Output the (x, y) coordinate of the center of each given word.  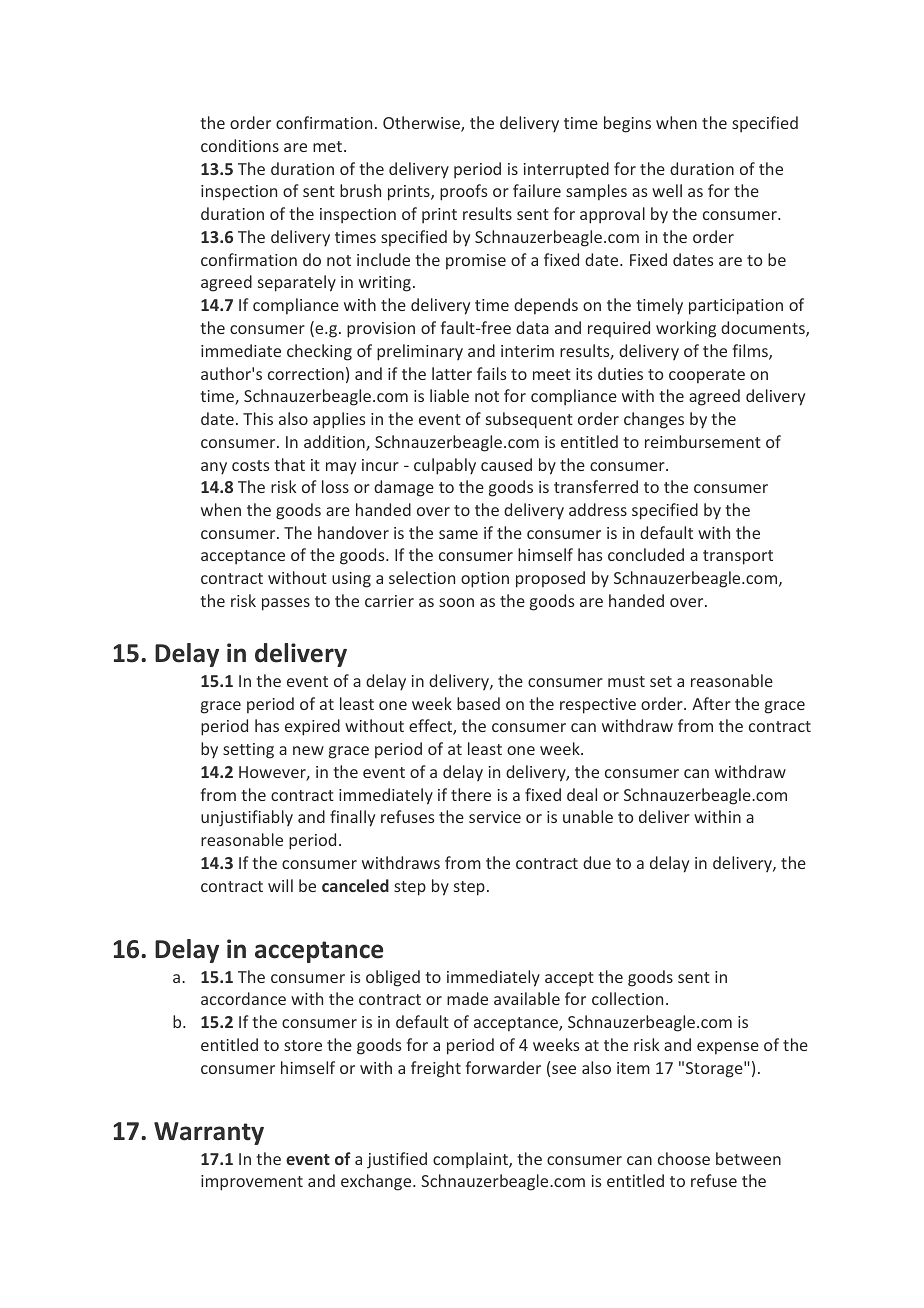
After (711, 703)
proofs (463, 192)
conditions (240, 145)
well (667, 190)
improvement (252, 1183)
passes (286, 604)
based (478, 703)
